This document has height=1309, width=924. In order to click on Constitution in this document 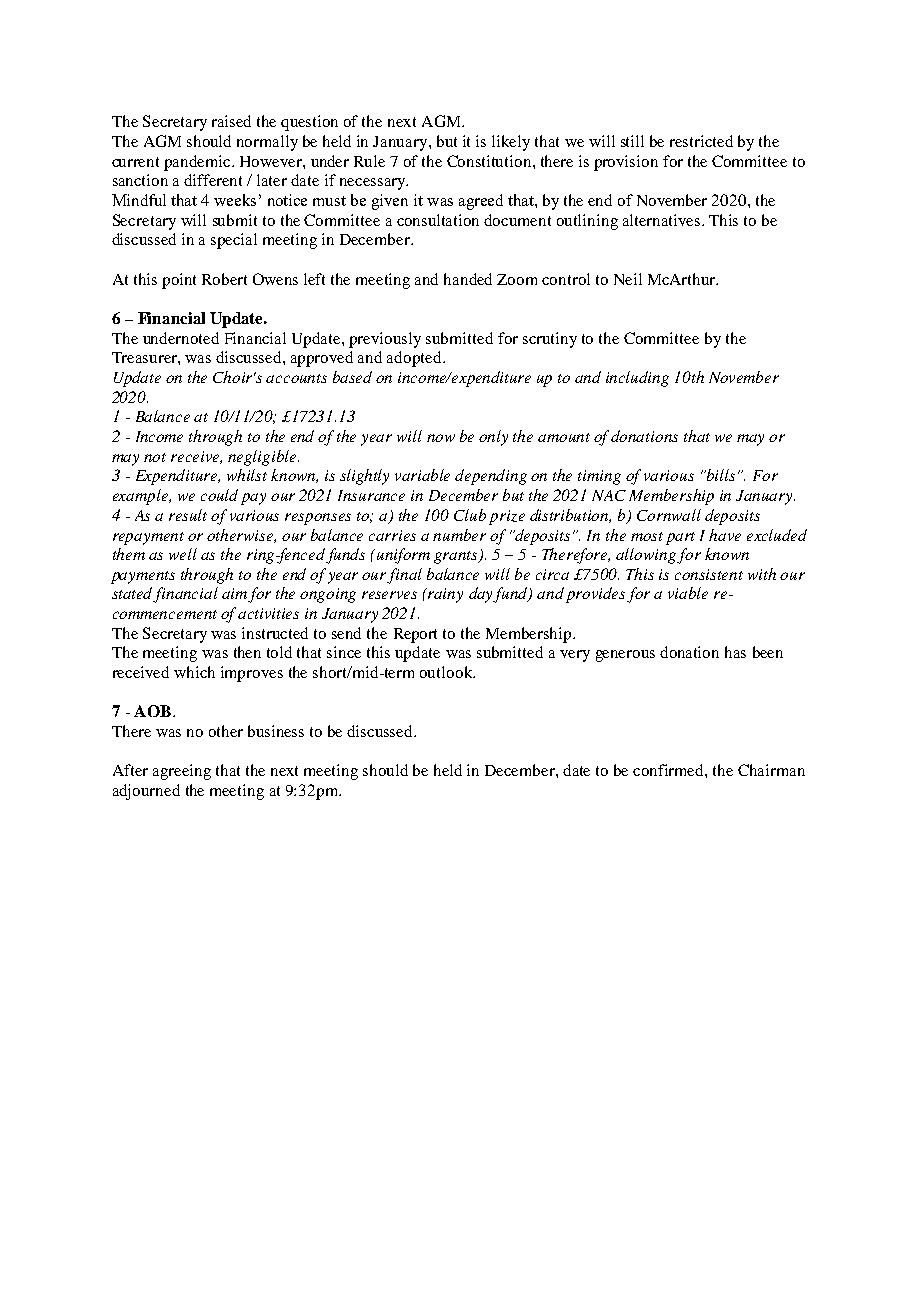, I will do `click(490, 161)`.
